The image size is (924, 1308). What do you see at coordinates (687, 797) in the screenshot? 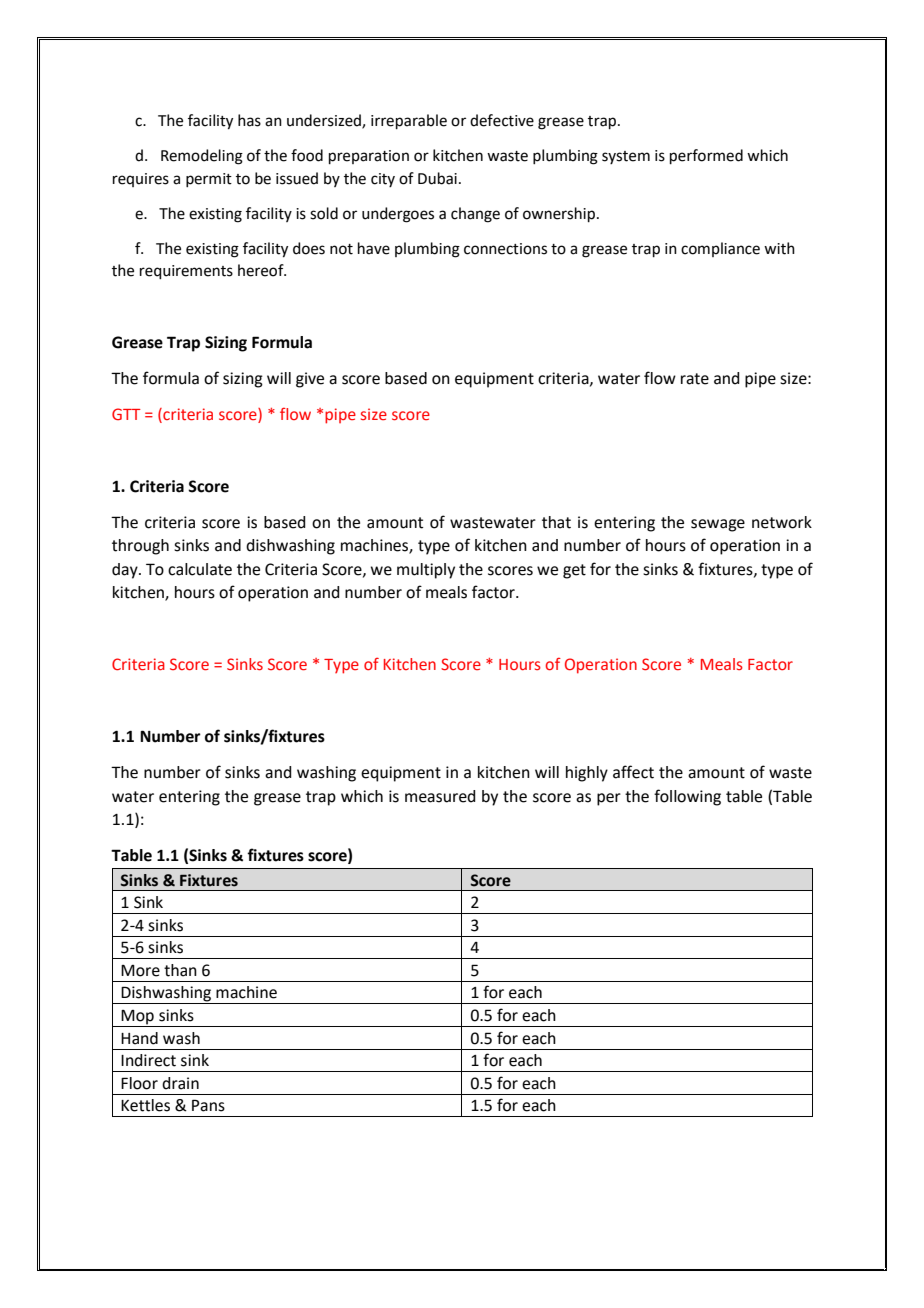
I see `following` at bounding box center [687, 797].
